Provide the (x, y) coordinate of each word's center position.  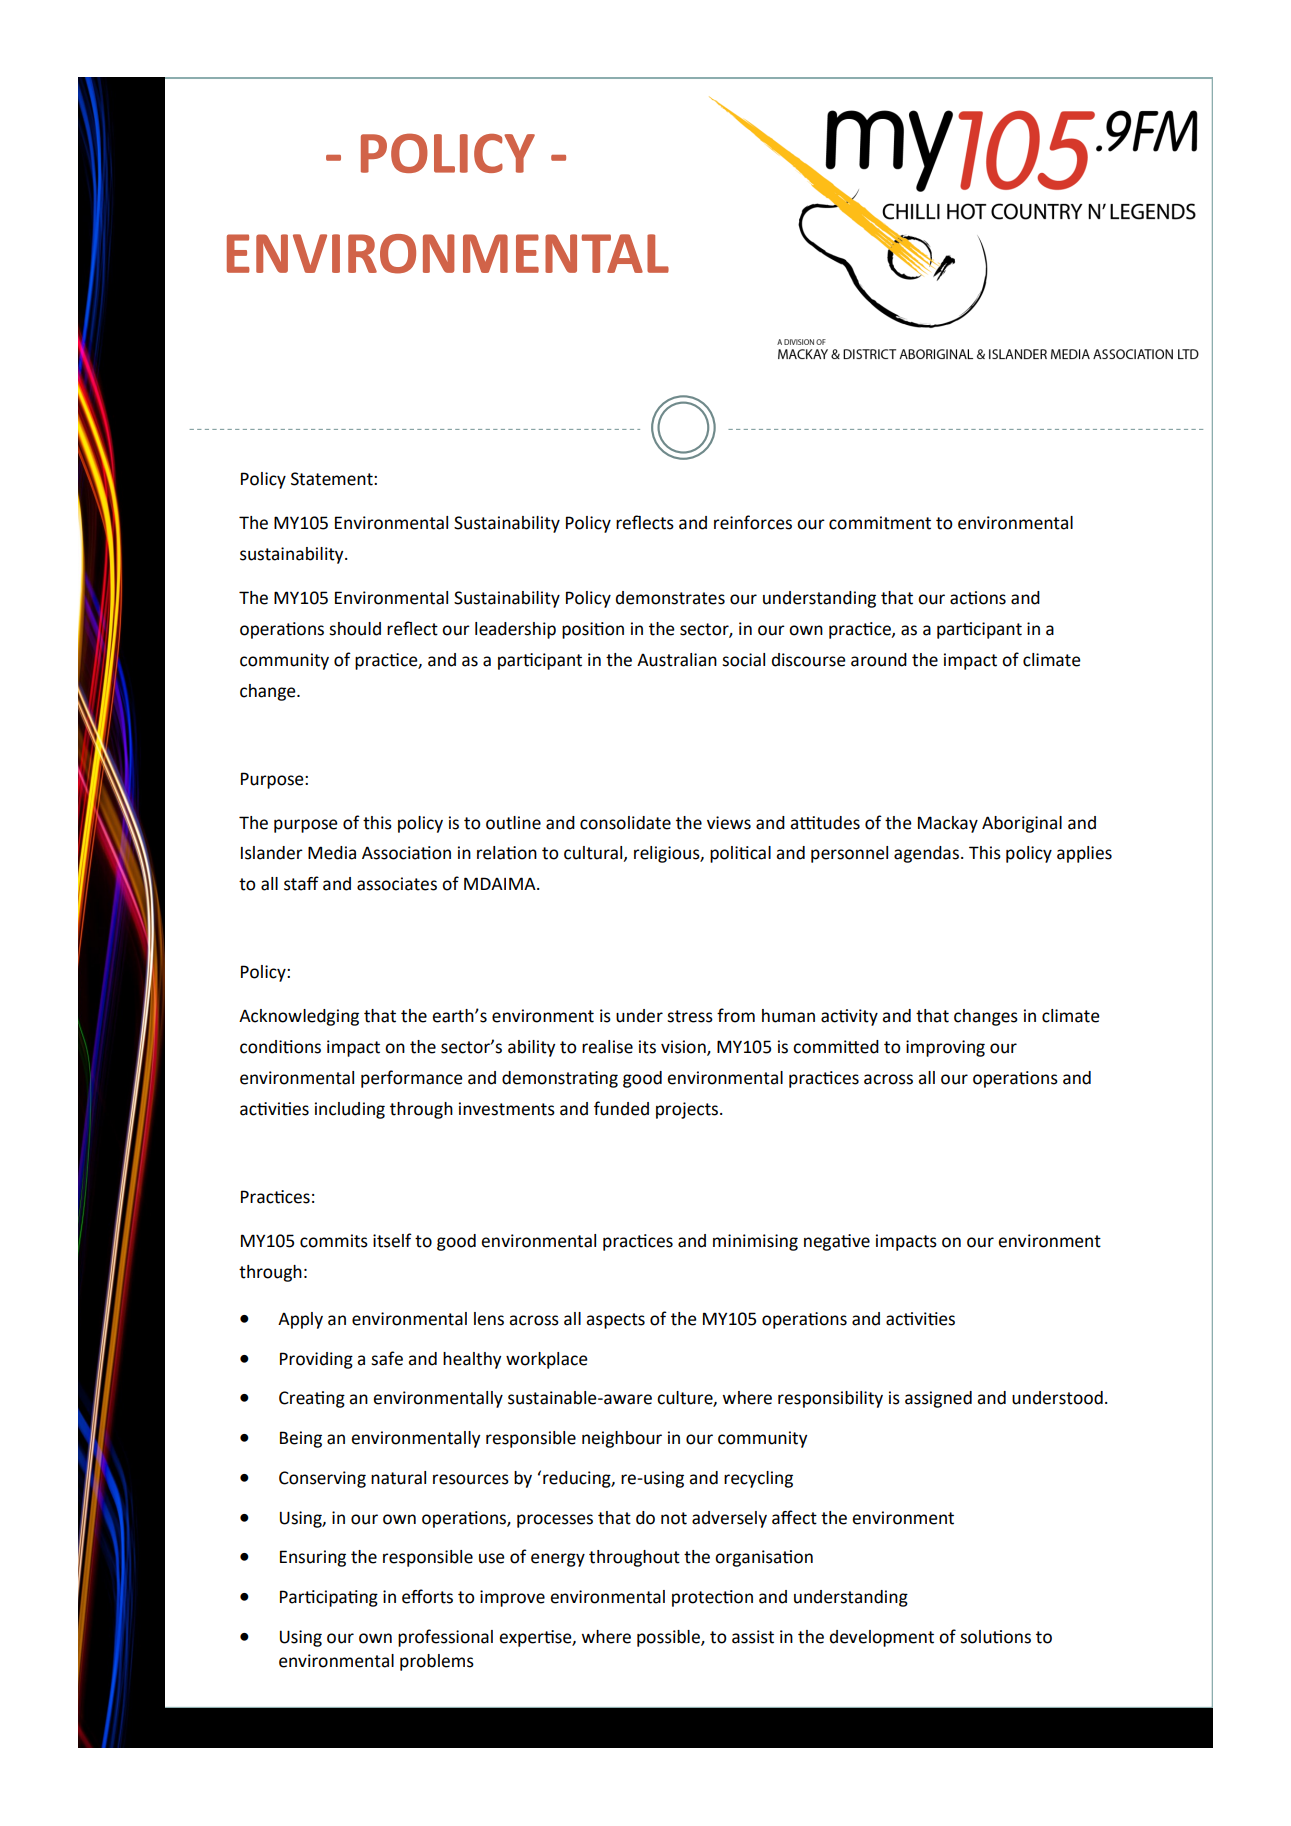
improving (945, 1048)
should (355, 629)
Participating (329, 1598)
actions (978, 598)
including (350, 1110)
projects (688, 1110)
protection (712, 1598)
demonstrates (670, 598)
